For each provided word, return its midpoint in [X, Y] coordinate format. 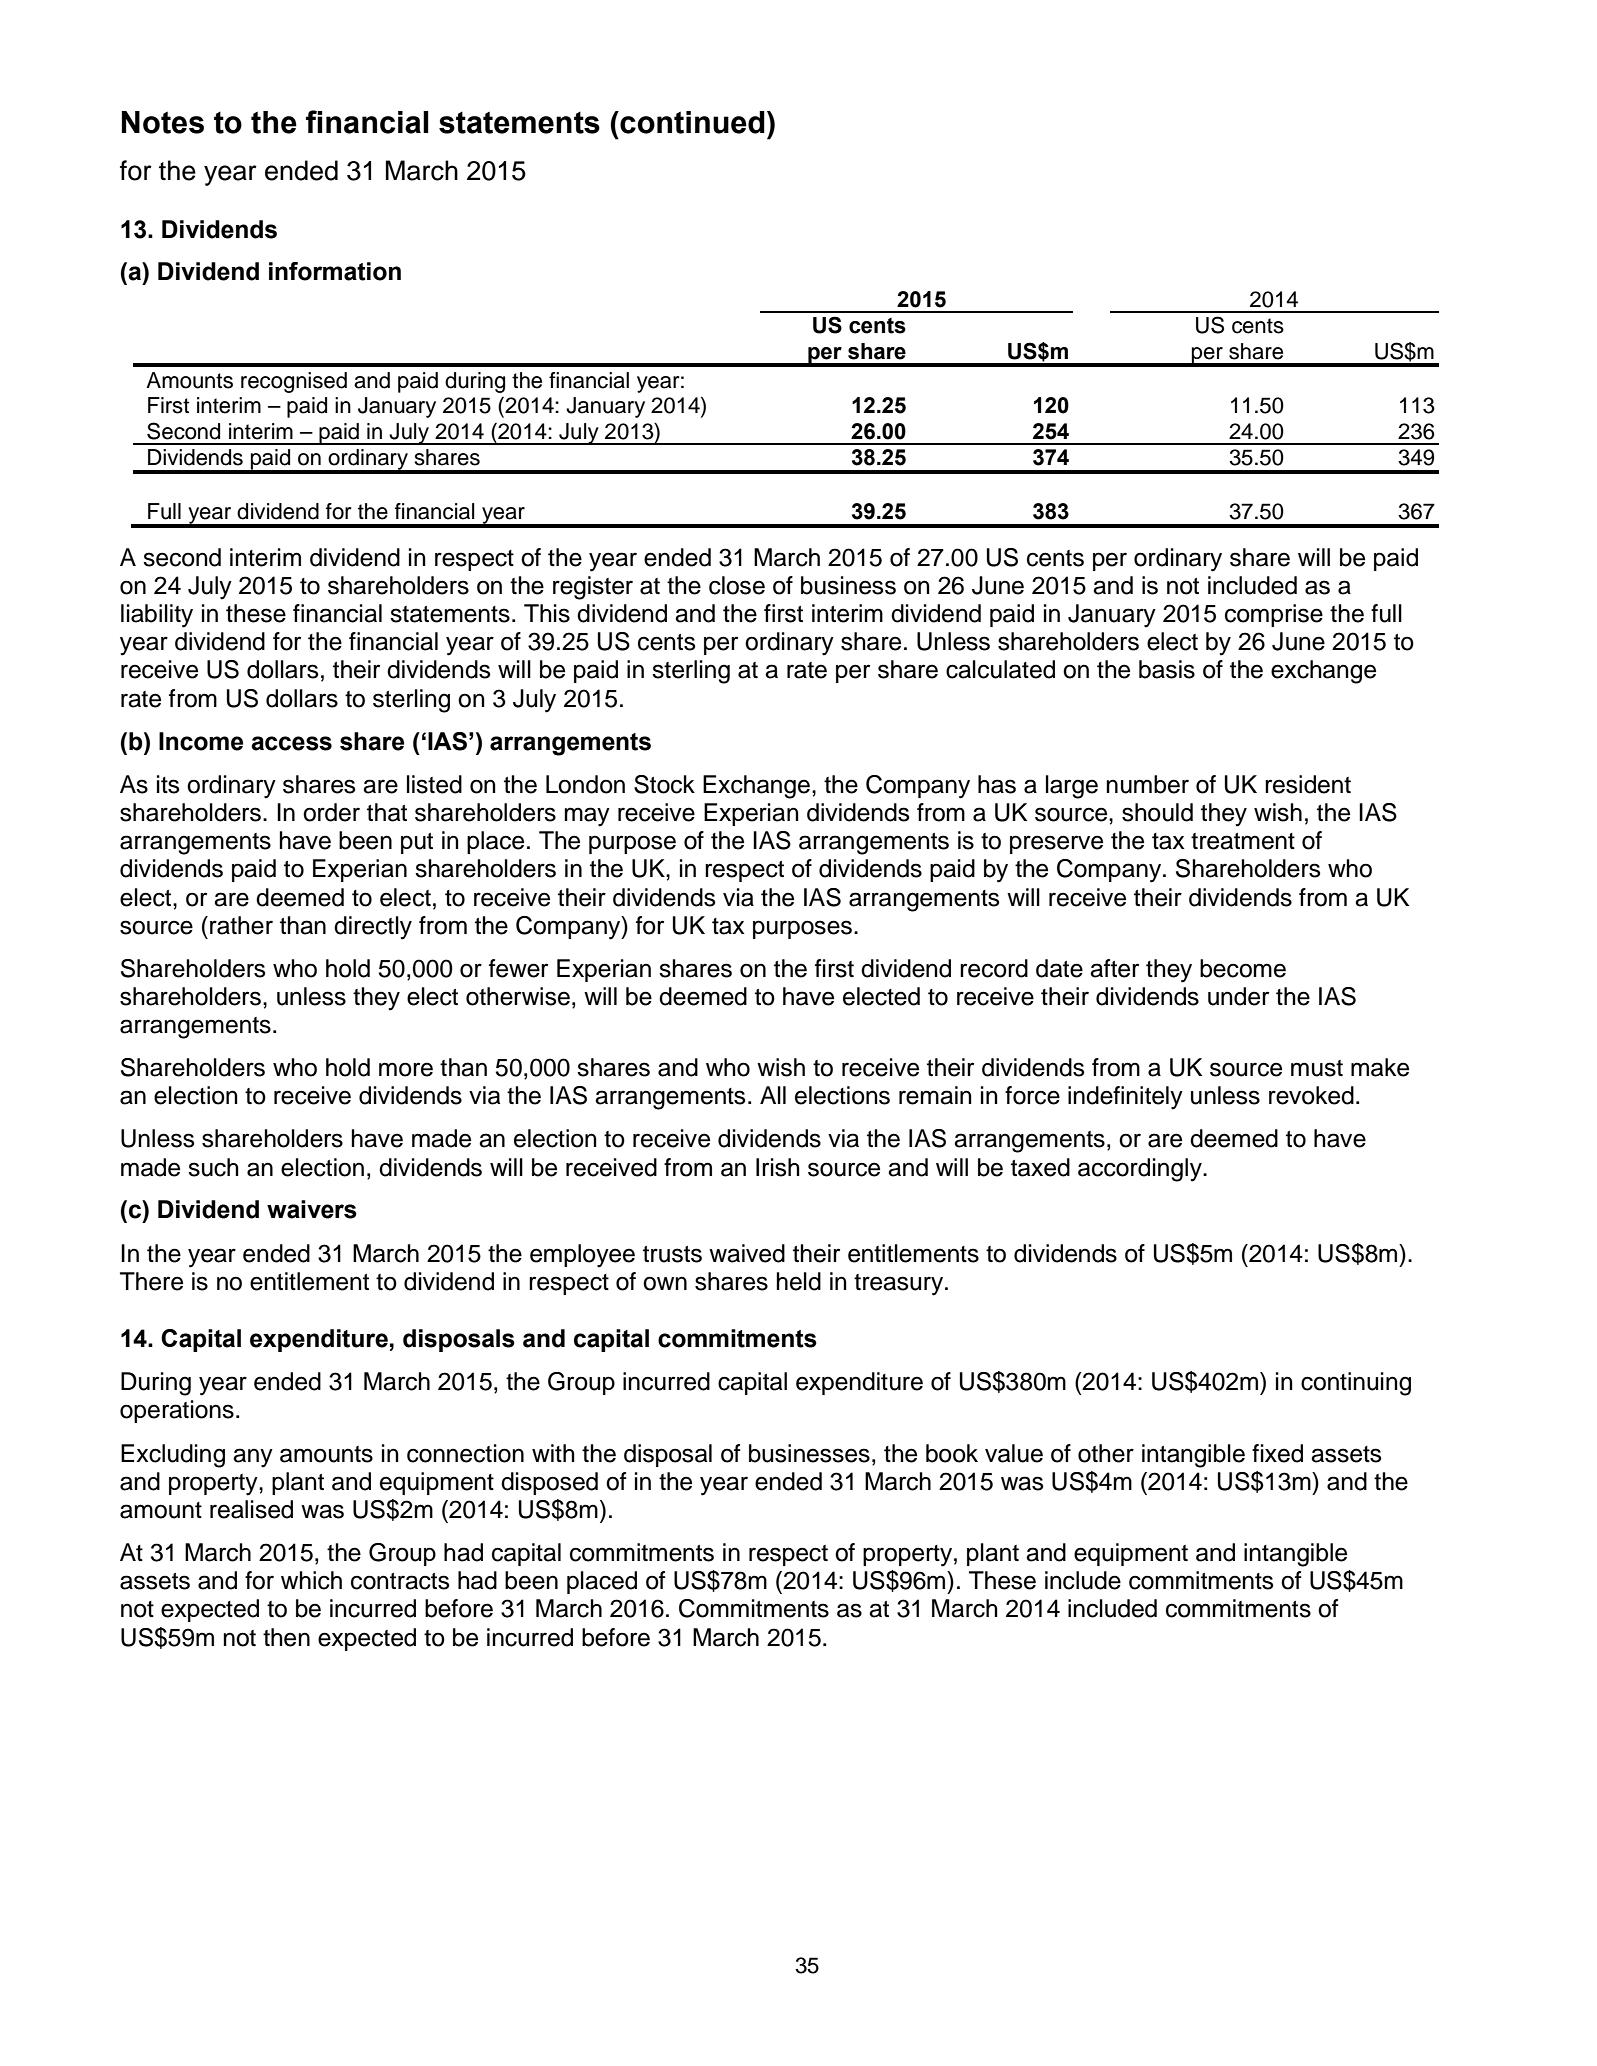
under [1238, 996]
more [406, 1069]
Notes [163, 122]
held [798, 1281]
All [773, 1095]
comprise [1274, 615]
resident [1308, 784]
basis [1167, 669]
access [291, 743]
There [151, 1281]
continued [691, 122]
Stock [664, 784]
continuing [1356, 1384]
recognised [294, 382]
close [737, 585]
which [311, 1580]
